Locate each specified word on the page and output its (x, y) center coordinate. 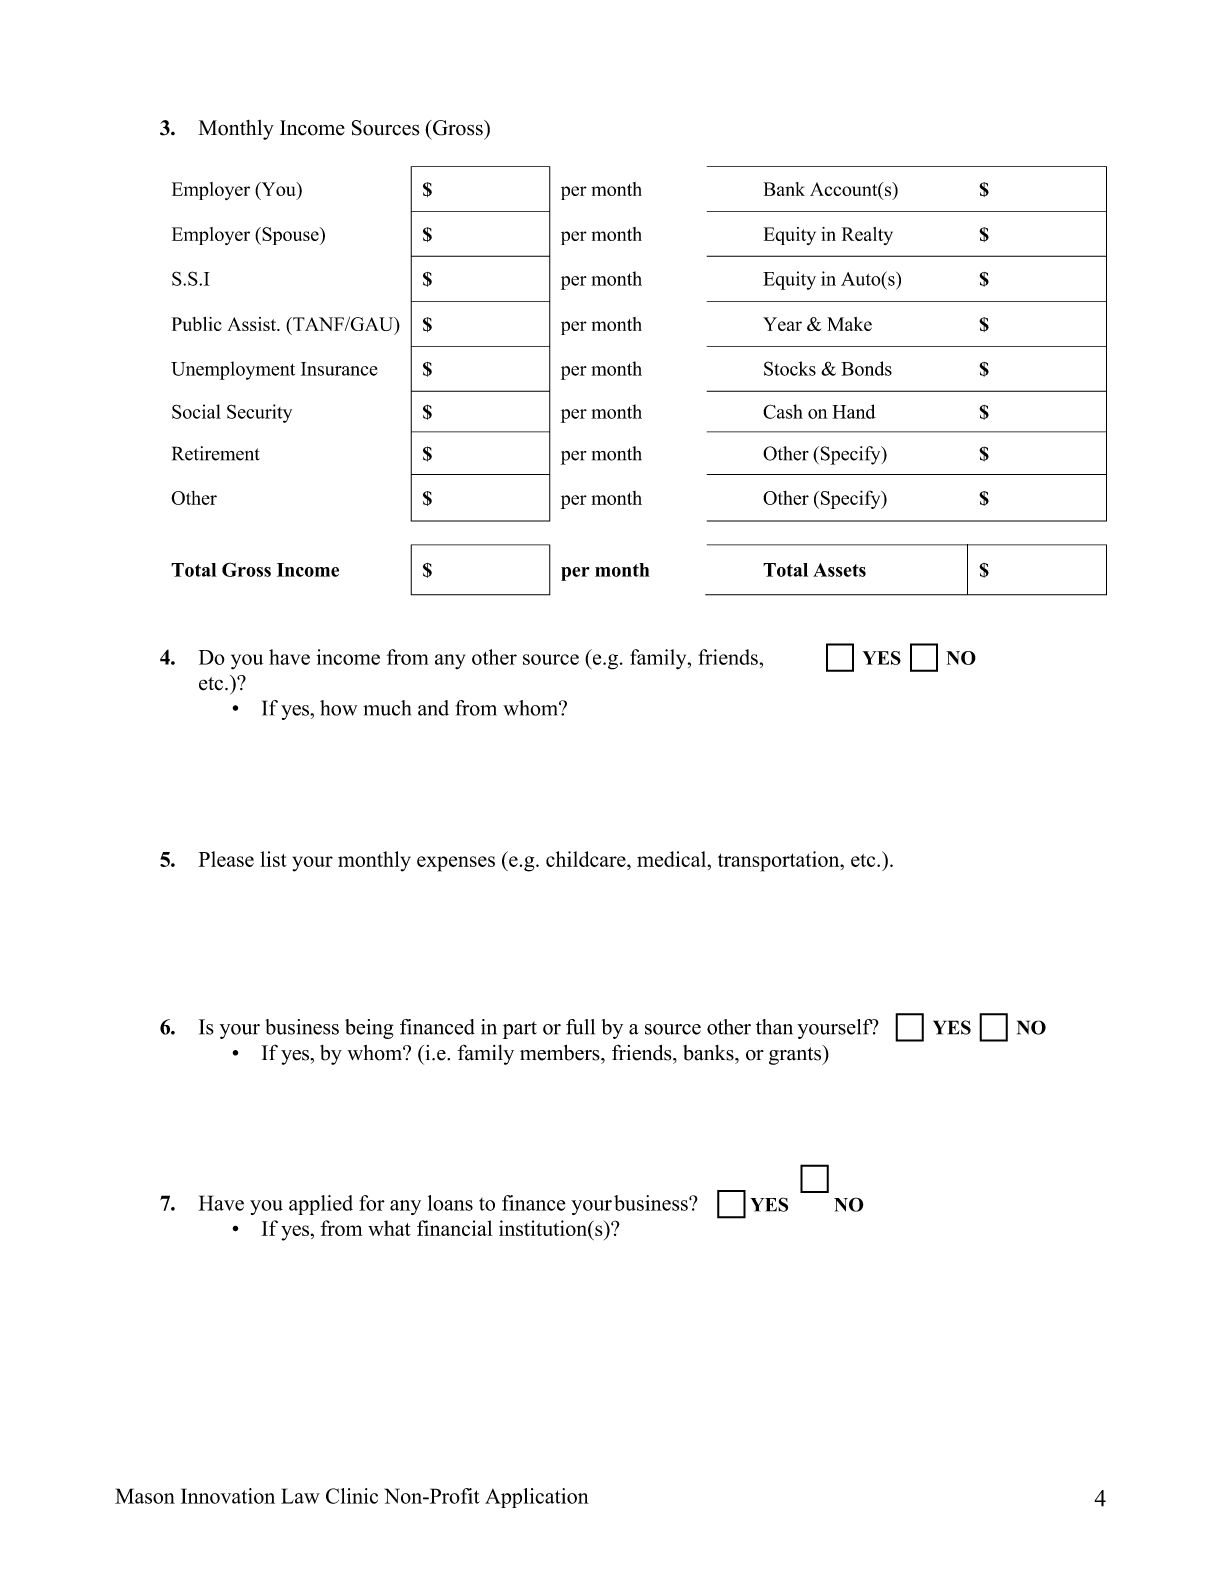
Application (537, 1498)
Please (226, 859)
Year (782, 324)
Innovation (228, 1496)
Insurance (339, 369)
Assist (252, 324)
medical (673, 859)
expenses (456, 864)
